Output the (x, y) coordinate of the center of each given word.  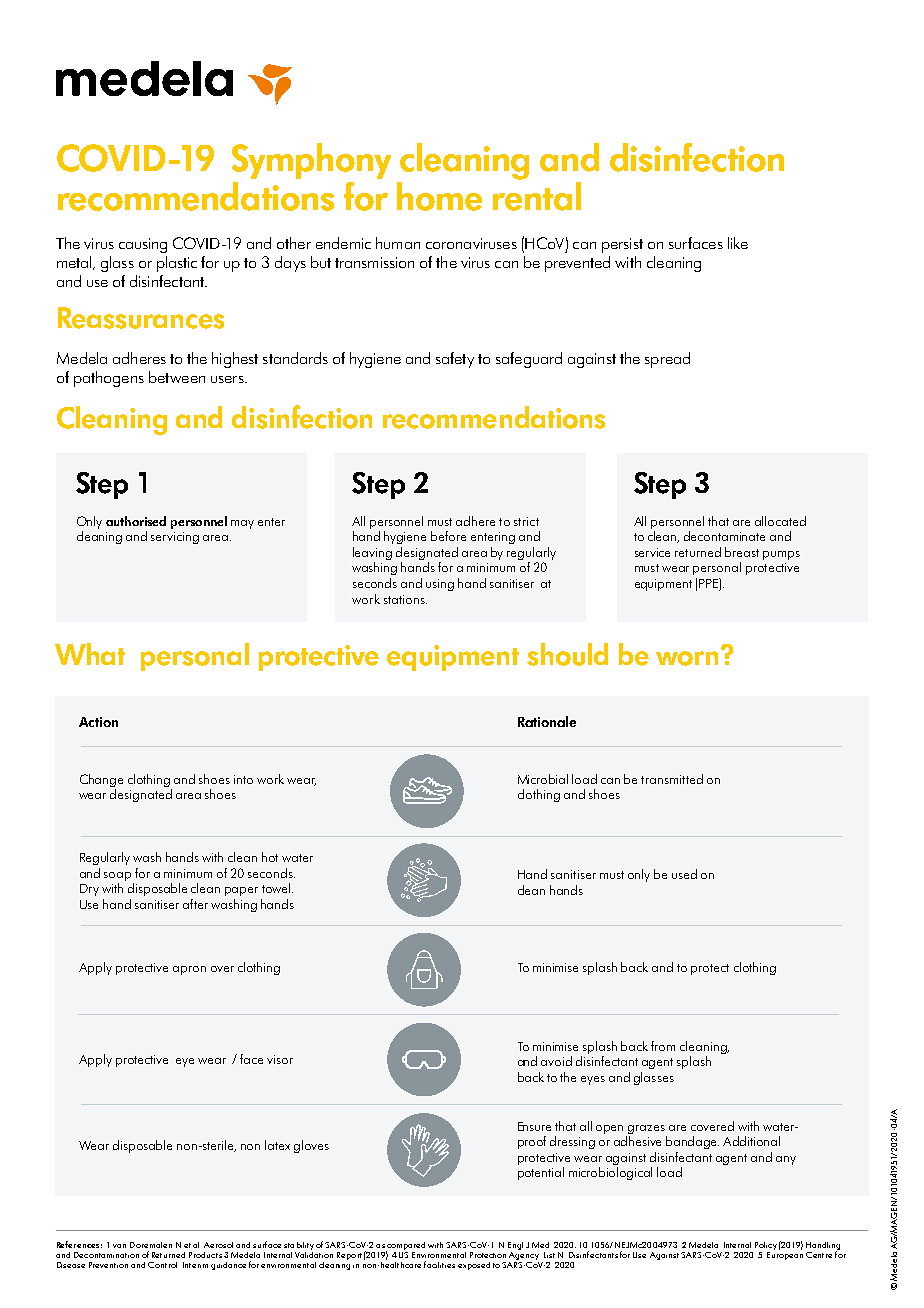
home (439, 196)
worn (687, 658)
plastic (177, 264)
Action (98, 722)
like (738, 243)
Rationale (547, 721)
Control (162, 1265)
